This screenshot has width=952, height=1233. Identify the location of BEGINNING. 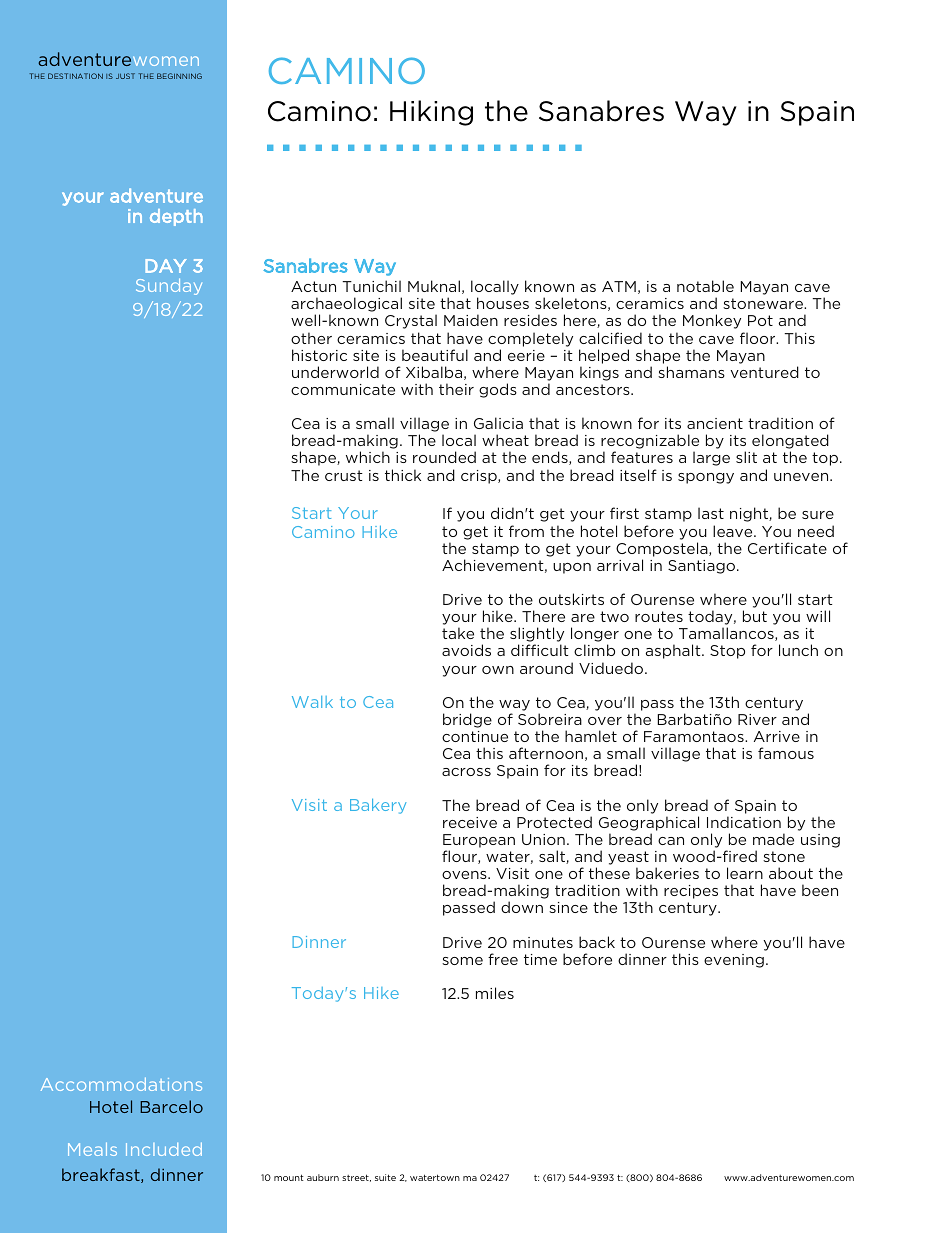
(179, 76).
